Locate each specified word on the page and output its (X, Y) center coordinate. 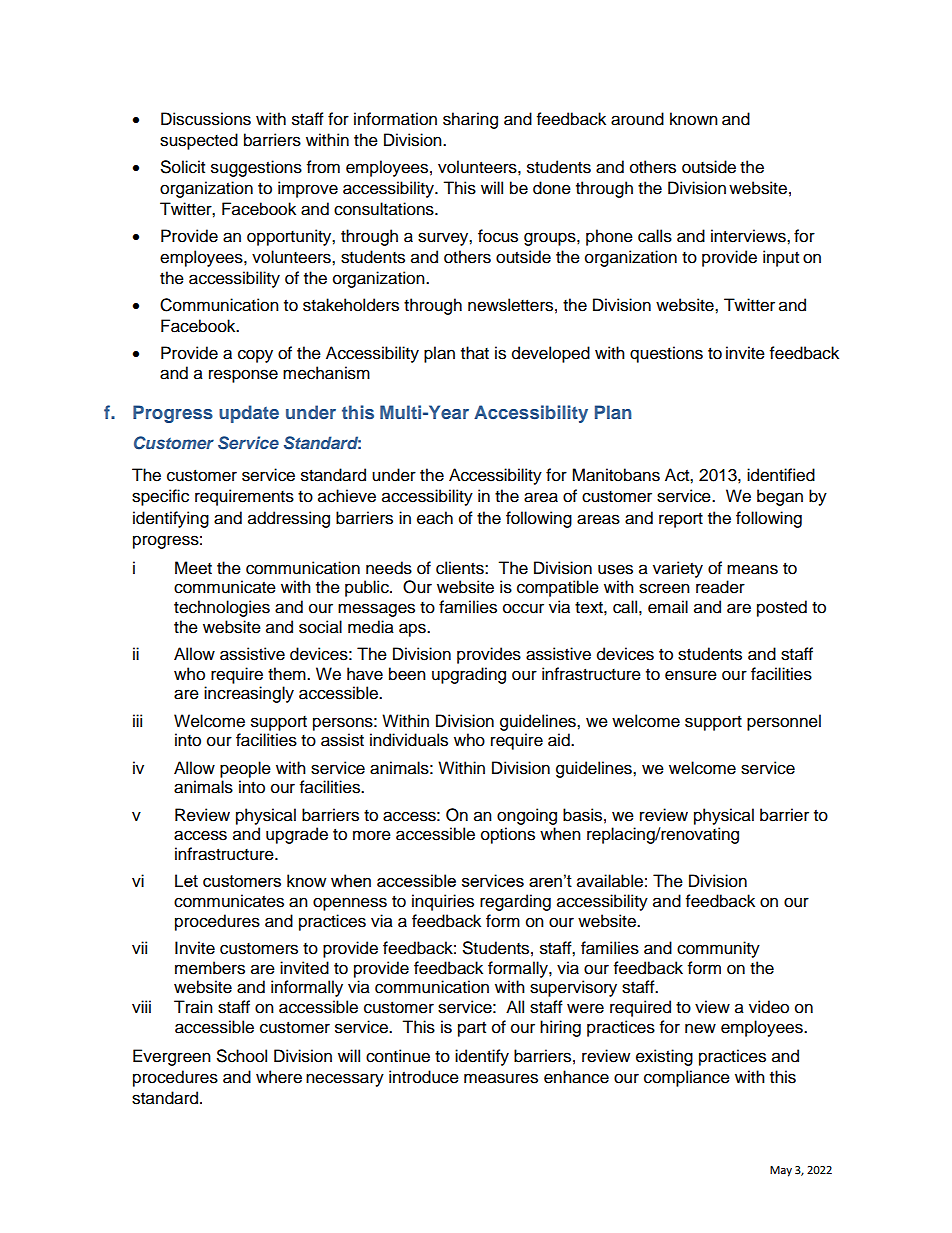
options (508, 835)
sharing (470, 120)
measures (501, 1078)
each (435, 518)
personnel (784, 722)
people (245, 769)
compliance (687, 1078)
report (681, 520)
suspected (199, 141)
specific (160, 497)
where (279, 1077)
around (637, 119)
